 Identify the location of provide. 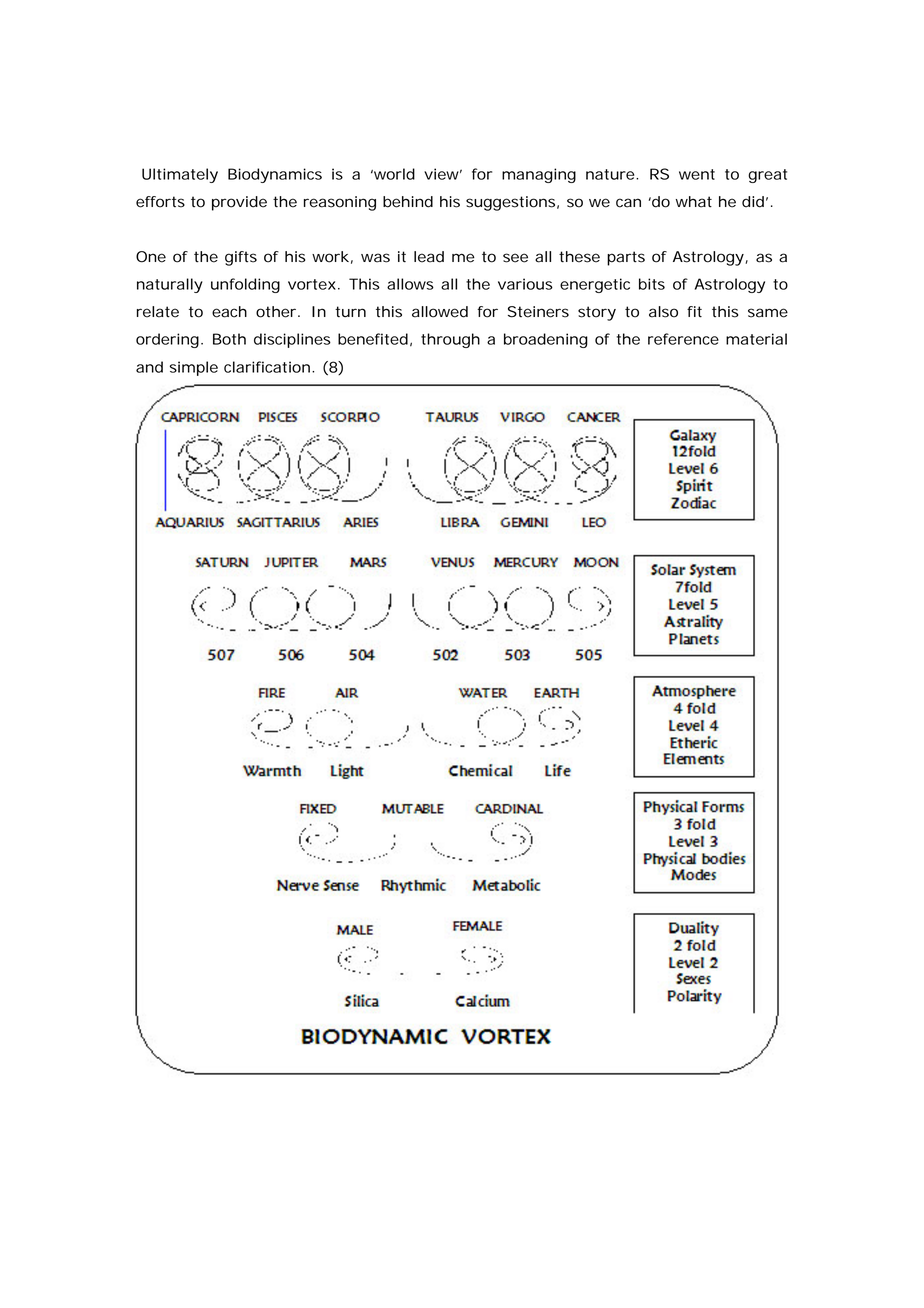
(239, 203).
